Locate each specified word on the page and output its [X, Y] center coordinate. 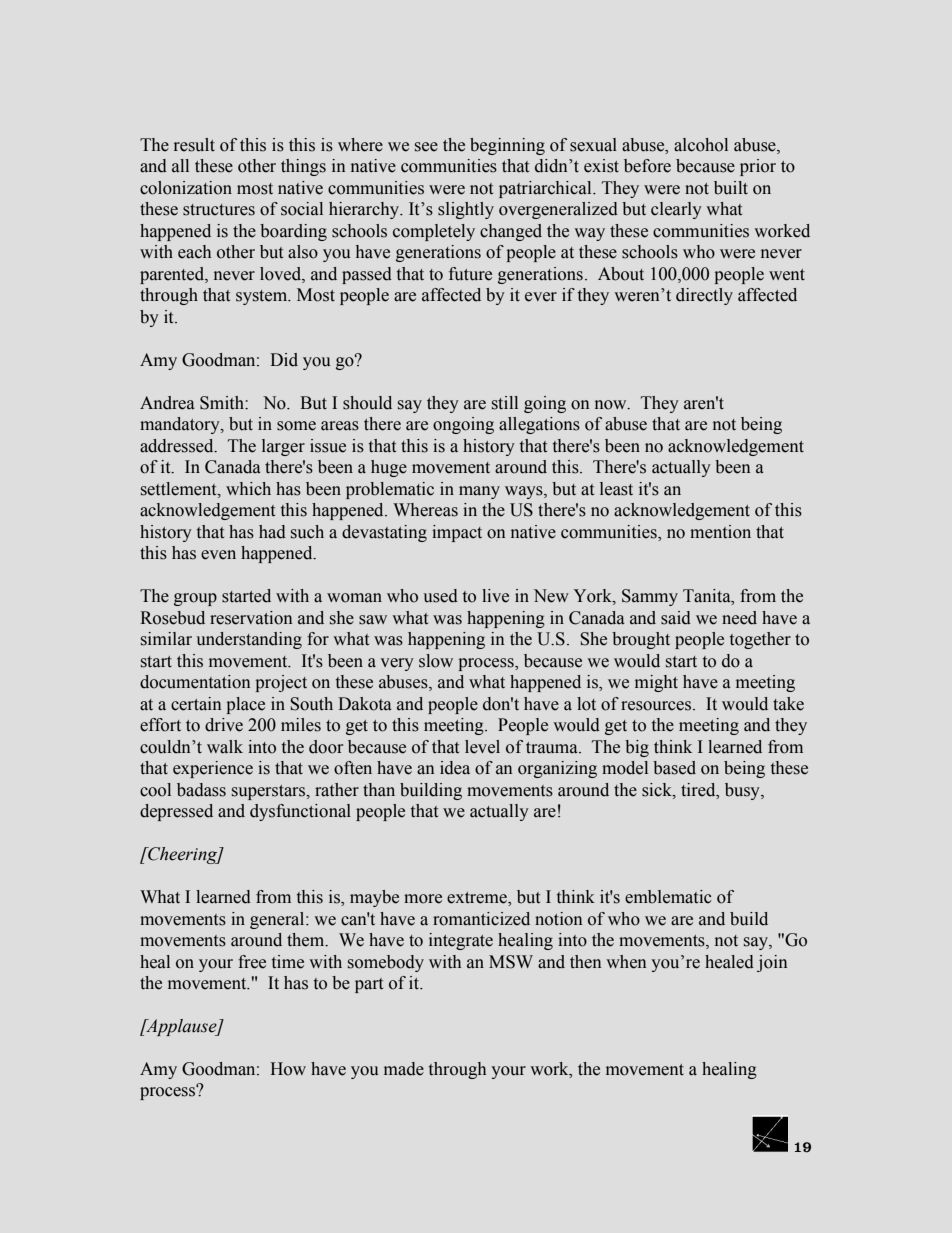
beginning [507, 146]
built [731, 188]
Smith [223, 403]
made [404, 1069]
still [505, 403]
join [772, 963]
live [495, 596]
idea [455, 768]
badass [201, 790]
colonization [186, 188]
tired [699, 790]
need [739, 618]
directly [704, 296]
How [288, 1069]
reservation [251, 618]
